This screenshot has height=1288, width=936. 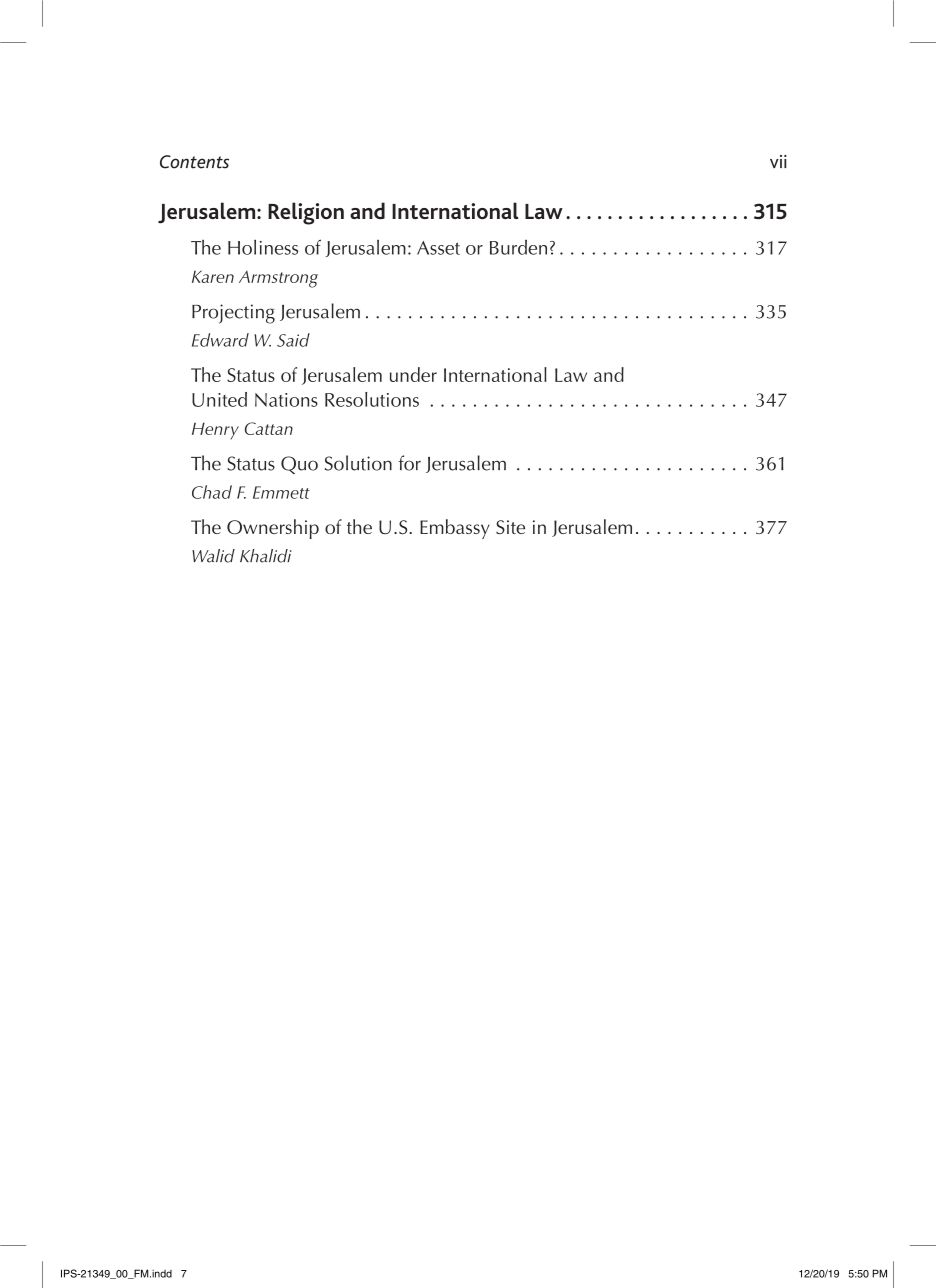 What do you see at coordinates (194, 162) in the screenshot?
I see `Contents` at bounding box center [194, 162].
